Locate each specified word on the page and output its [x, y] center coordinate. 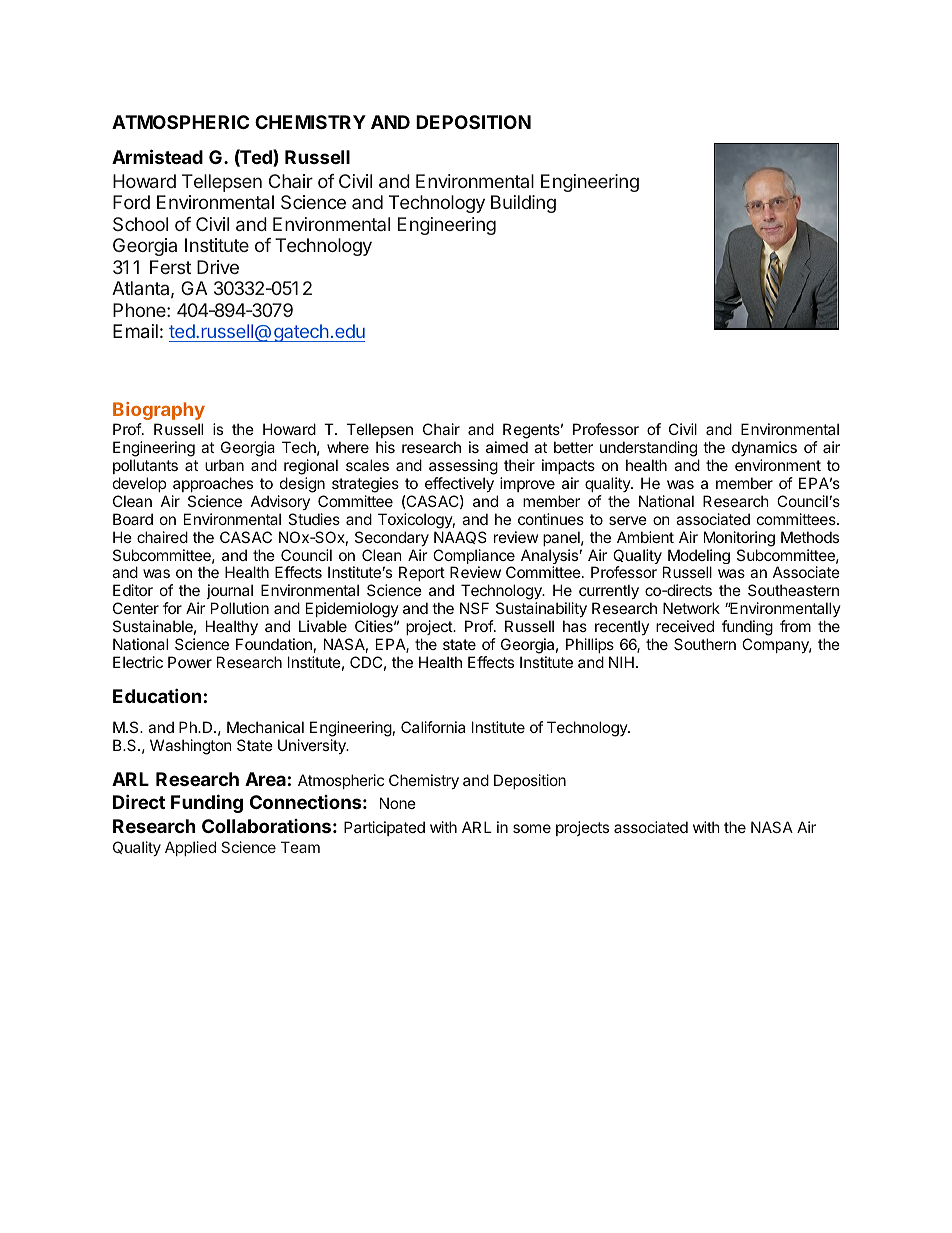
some [532, 828]
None [398, 803]
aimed [507, 447]
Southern [705, 644]
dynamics [764, 448]
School [140, 224]
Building [523, 204]
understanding [648, 449]
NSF [474, 608]
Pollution [240, 608]
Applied [190, 848]
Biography [159, 411]
